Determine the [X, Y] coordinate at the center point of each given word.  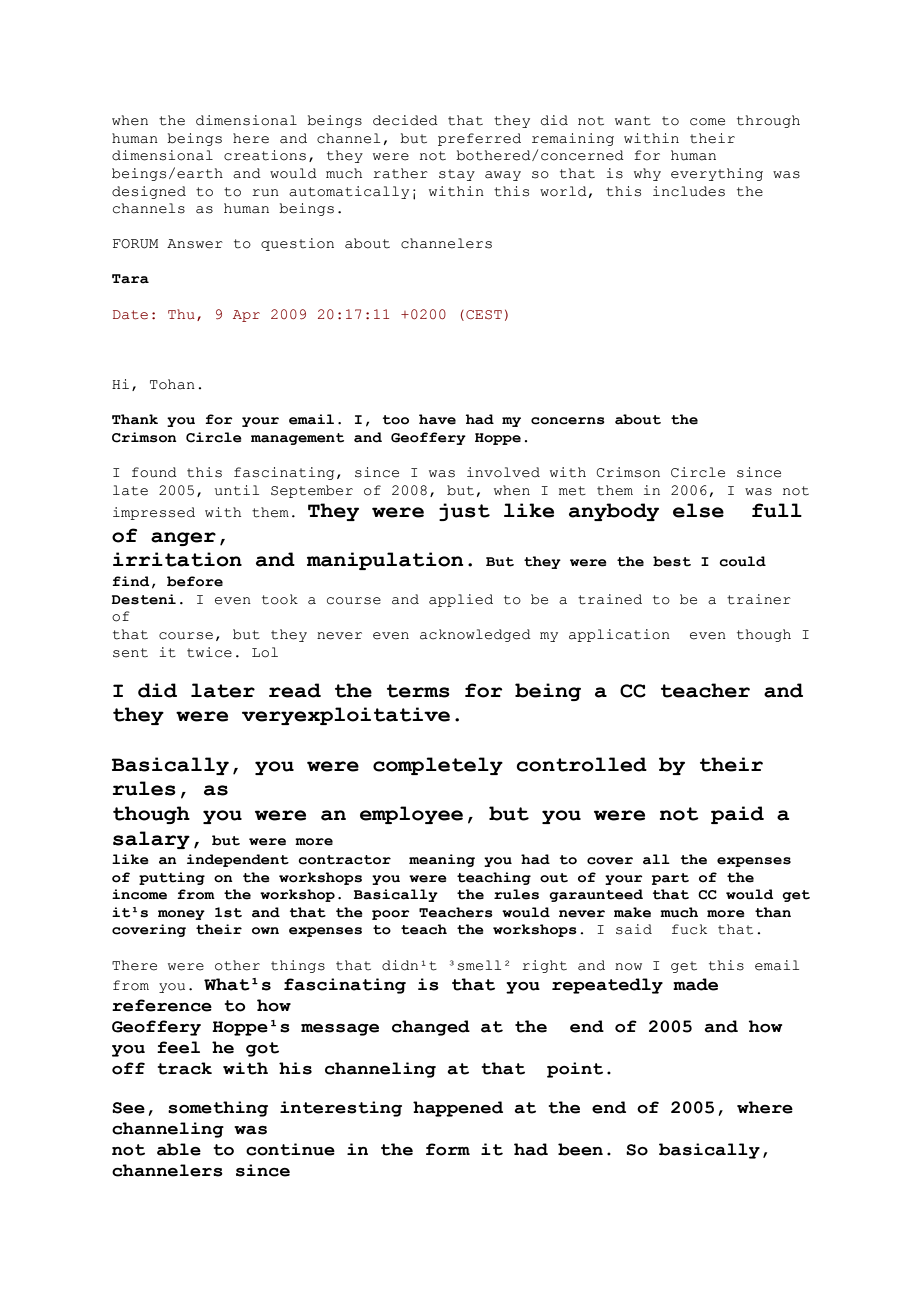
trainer [759, 599]
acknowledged [475, 635]
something [218, 1109]
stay [457, 175]
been [580, 1149]
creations [265, 155]
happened [458, 1109]
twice [209, 652]
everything [717, 174]
